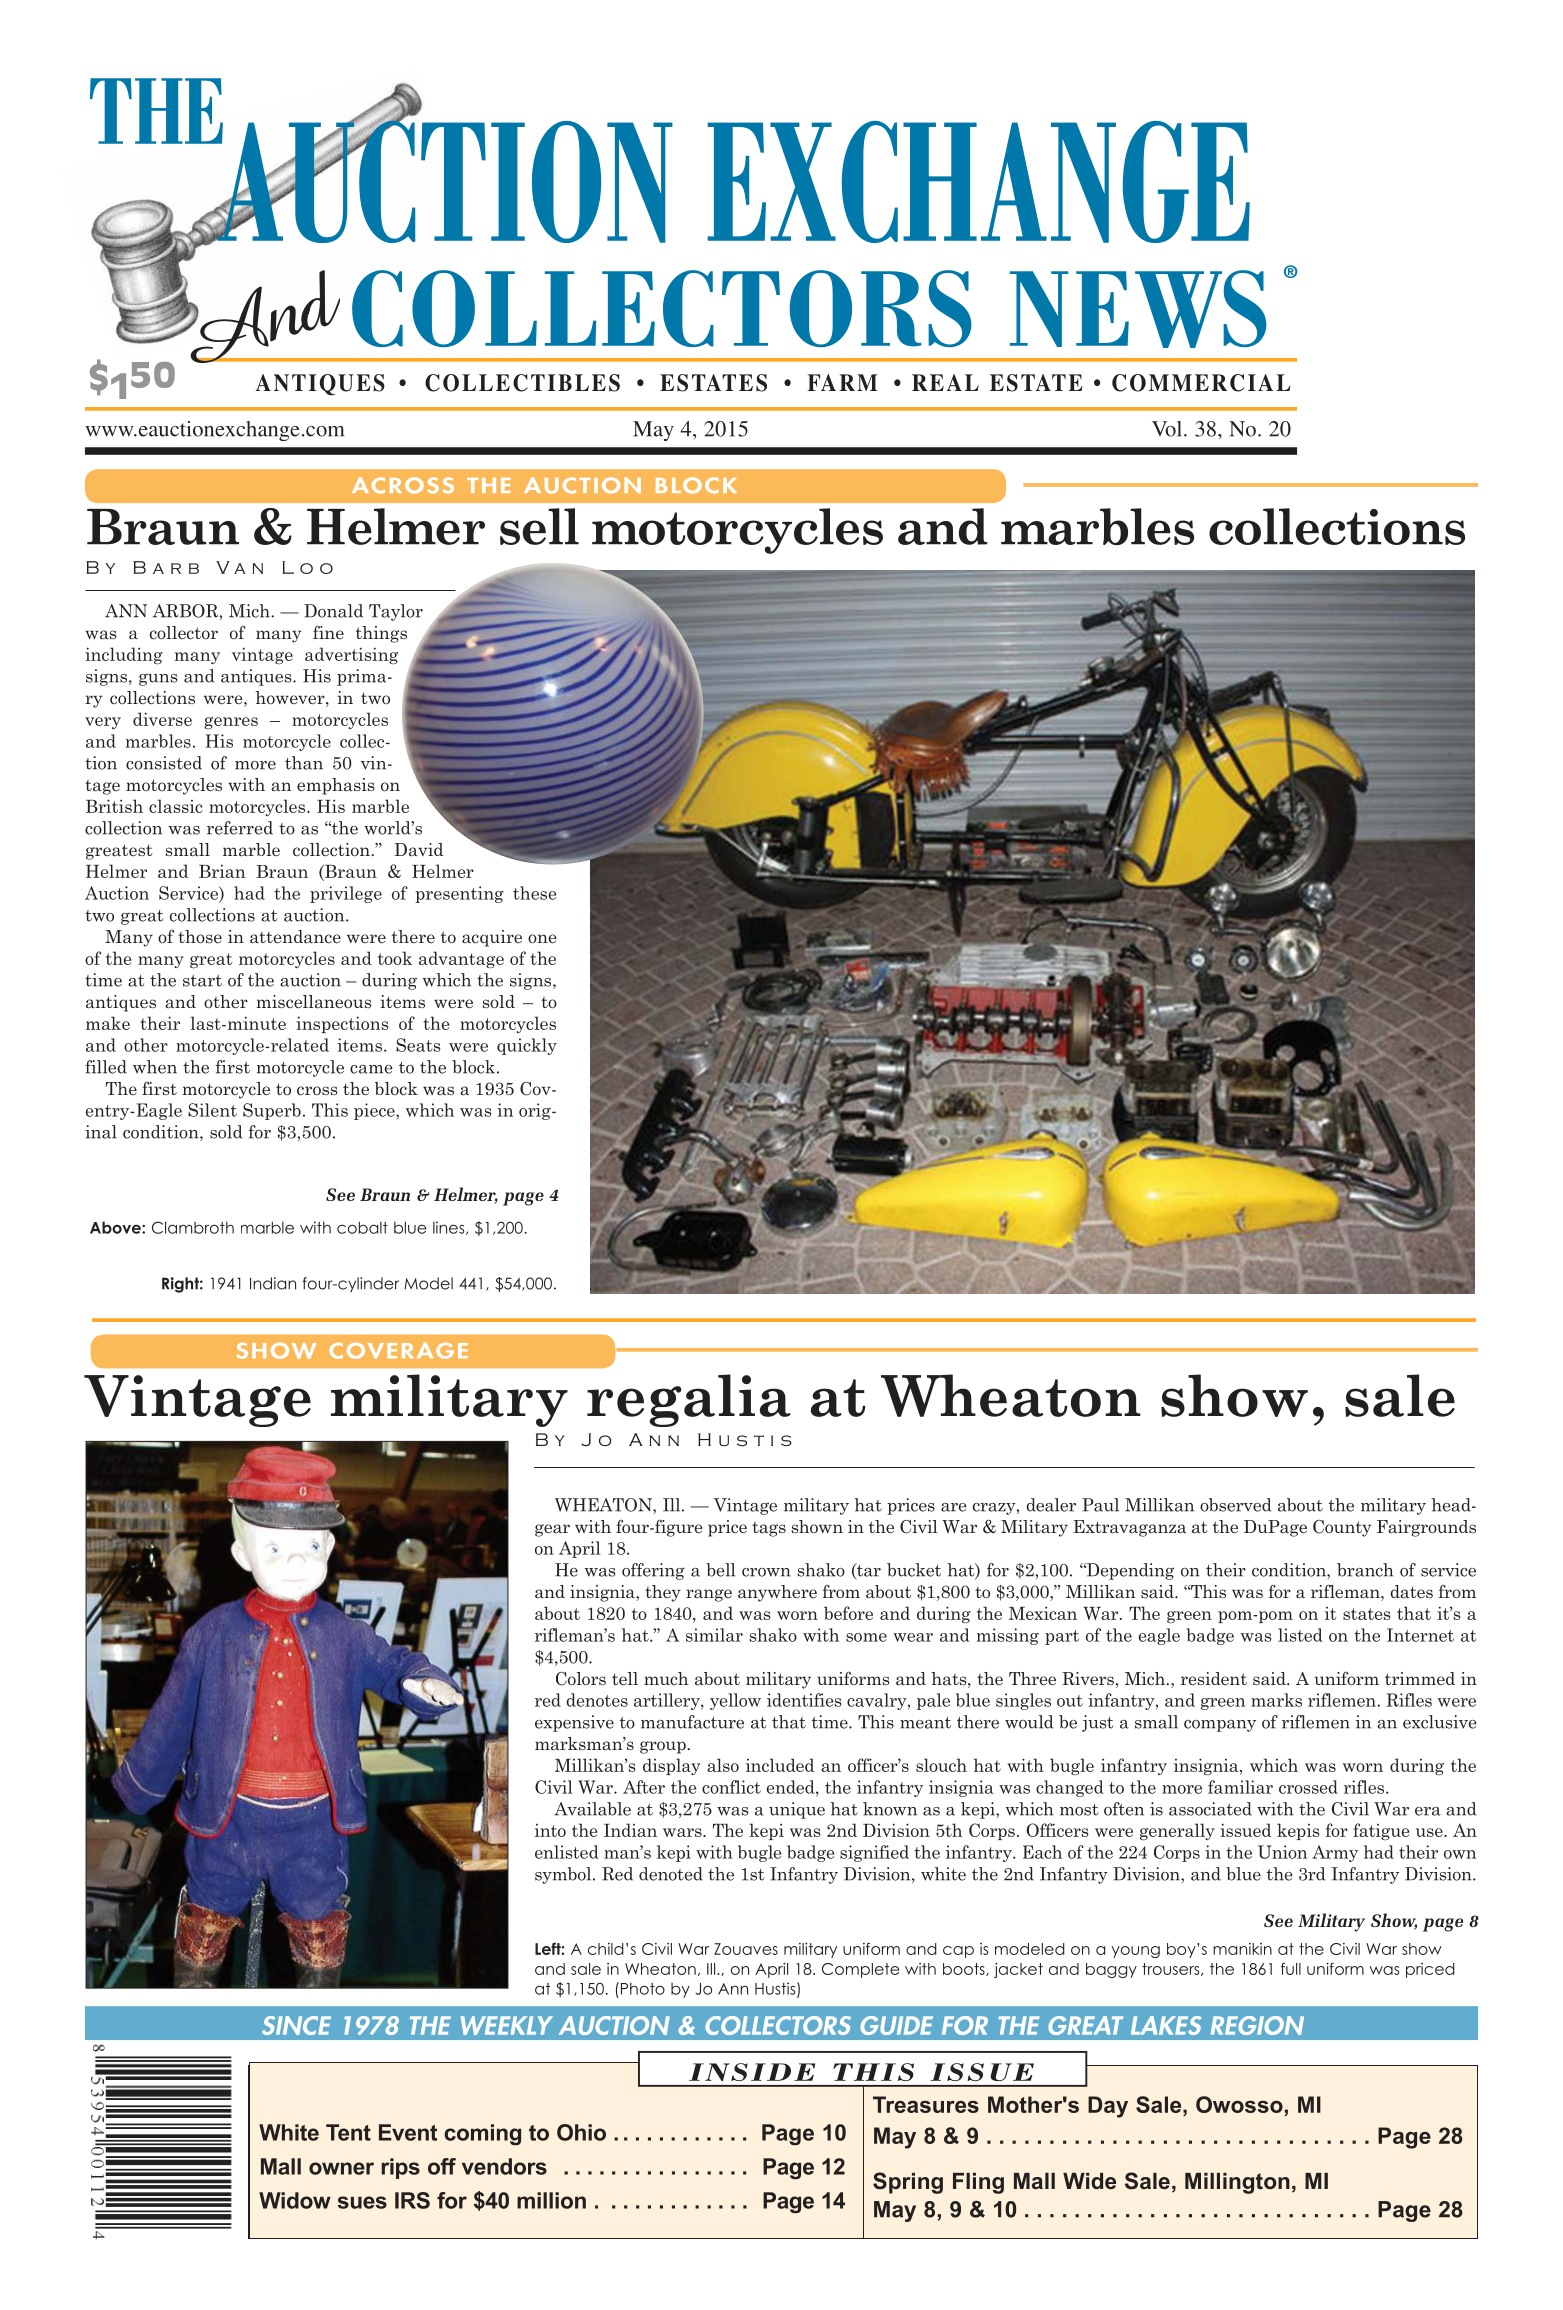 This screenshot has height=2310, width=1563. Describe the element at coordinates (398, 1351) in the screenshot. I see `COVERAGE` at that location.
